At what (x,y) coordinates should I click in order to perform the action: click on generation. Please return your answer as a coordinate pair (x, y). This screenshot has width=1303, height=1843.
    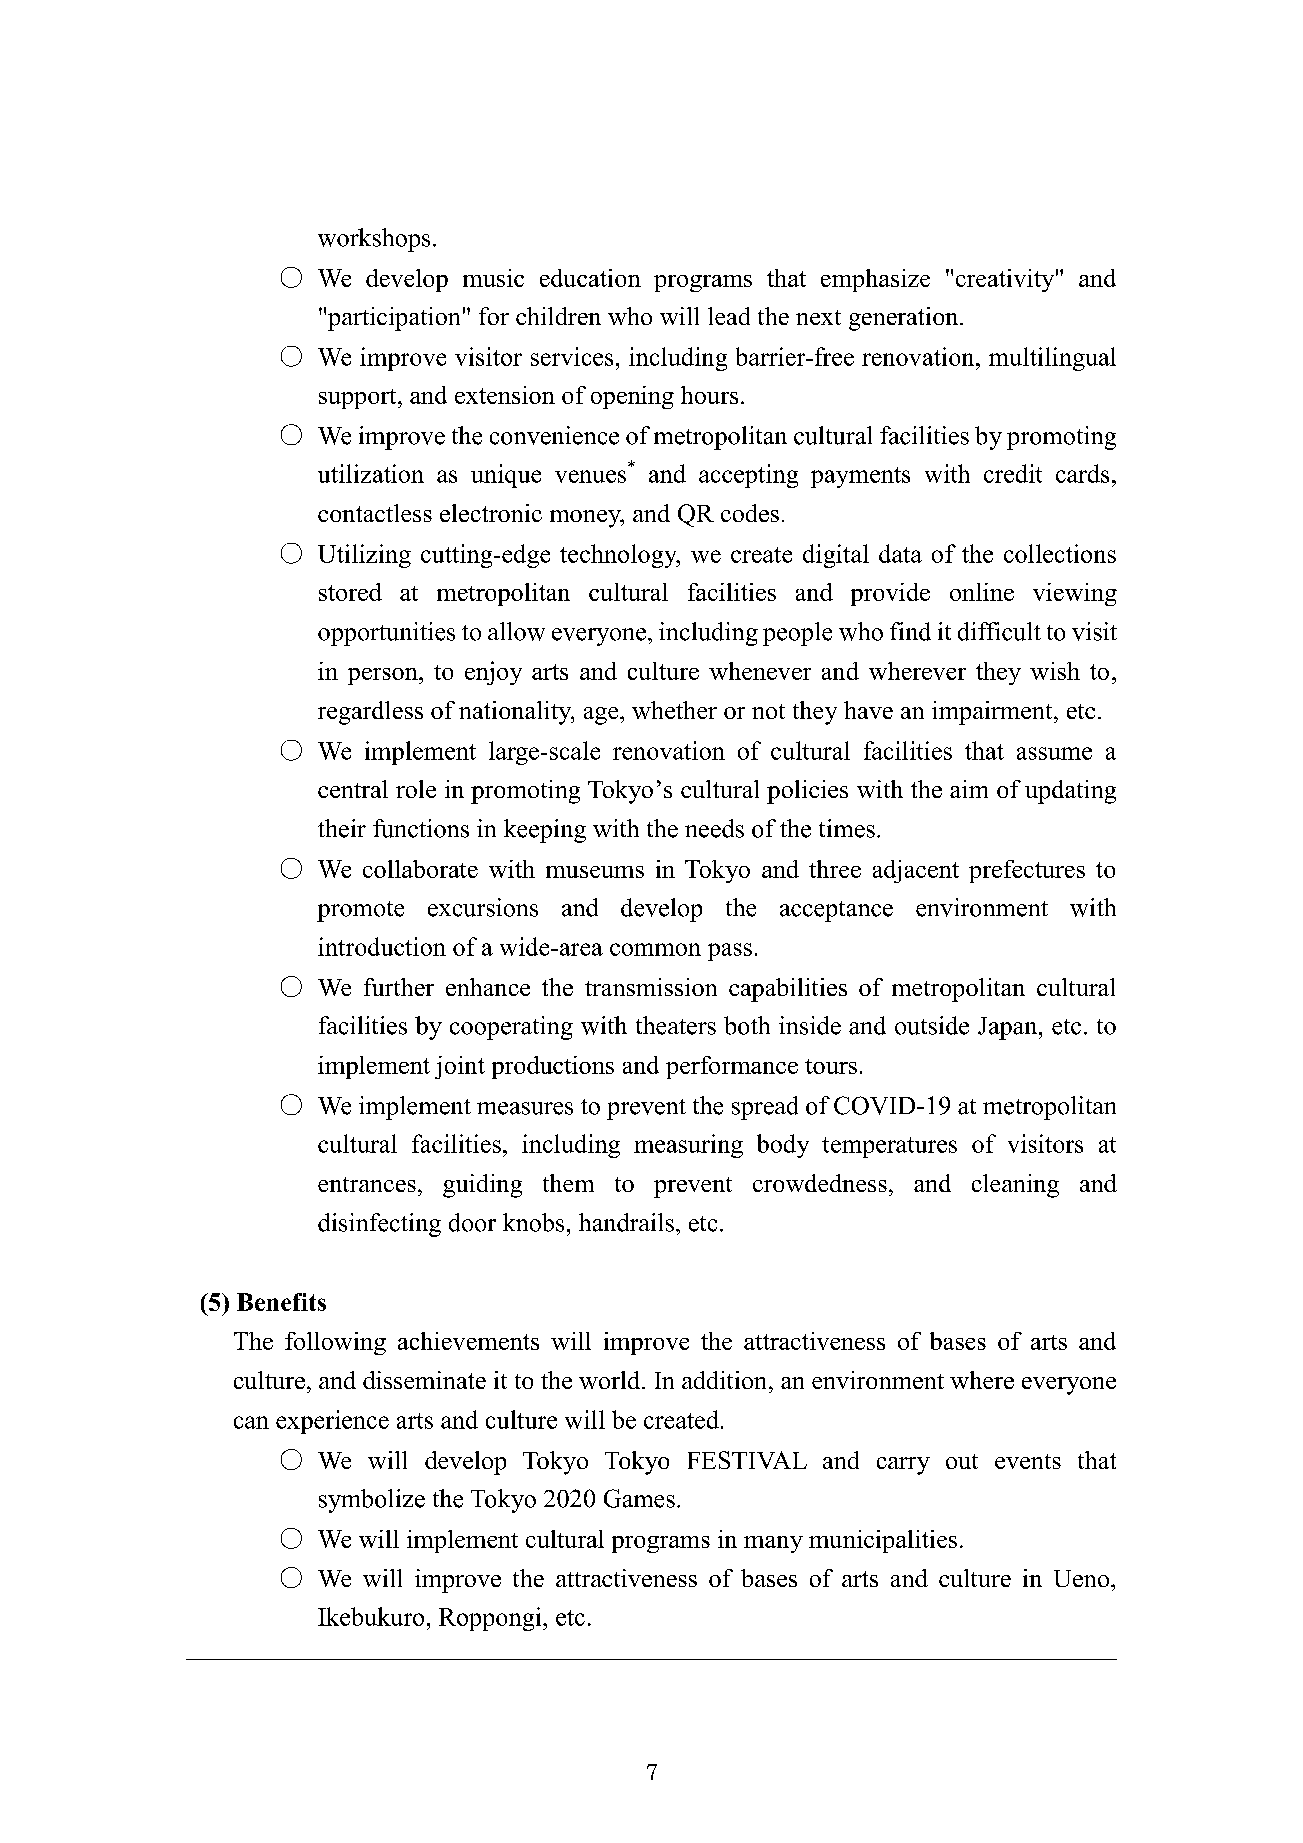
    Looking at the image, I should click on (905, 319).
